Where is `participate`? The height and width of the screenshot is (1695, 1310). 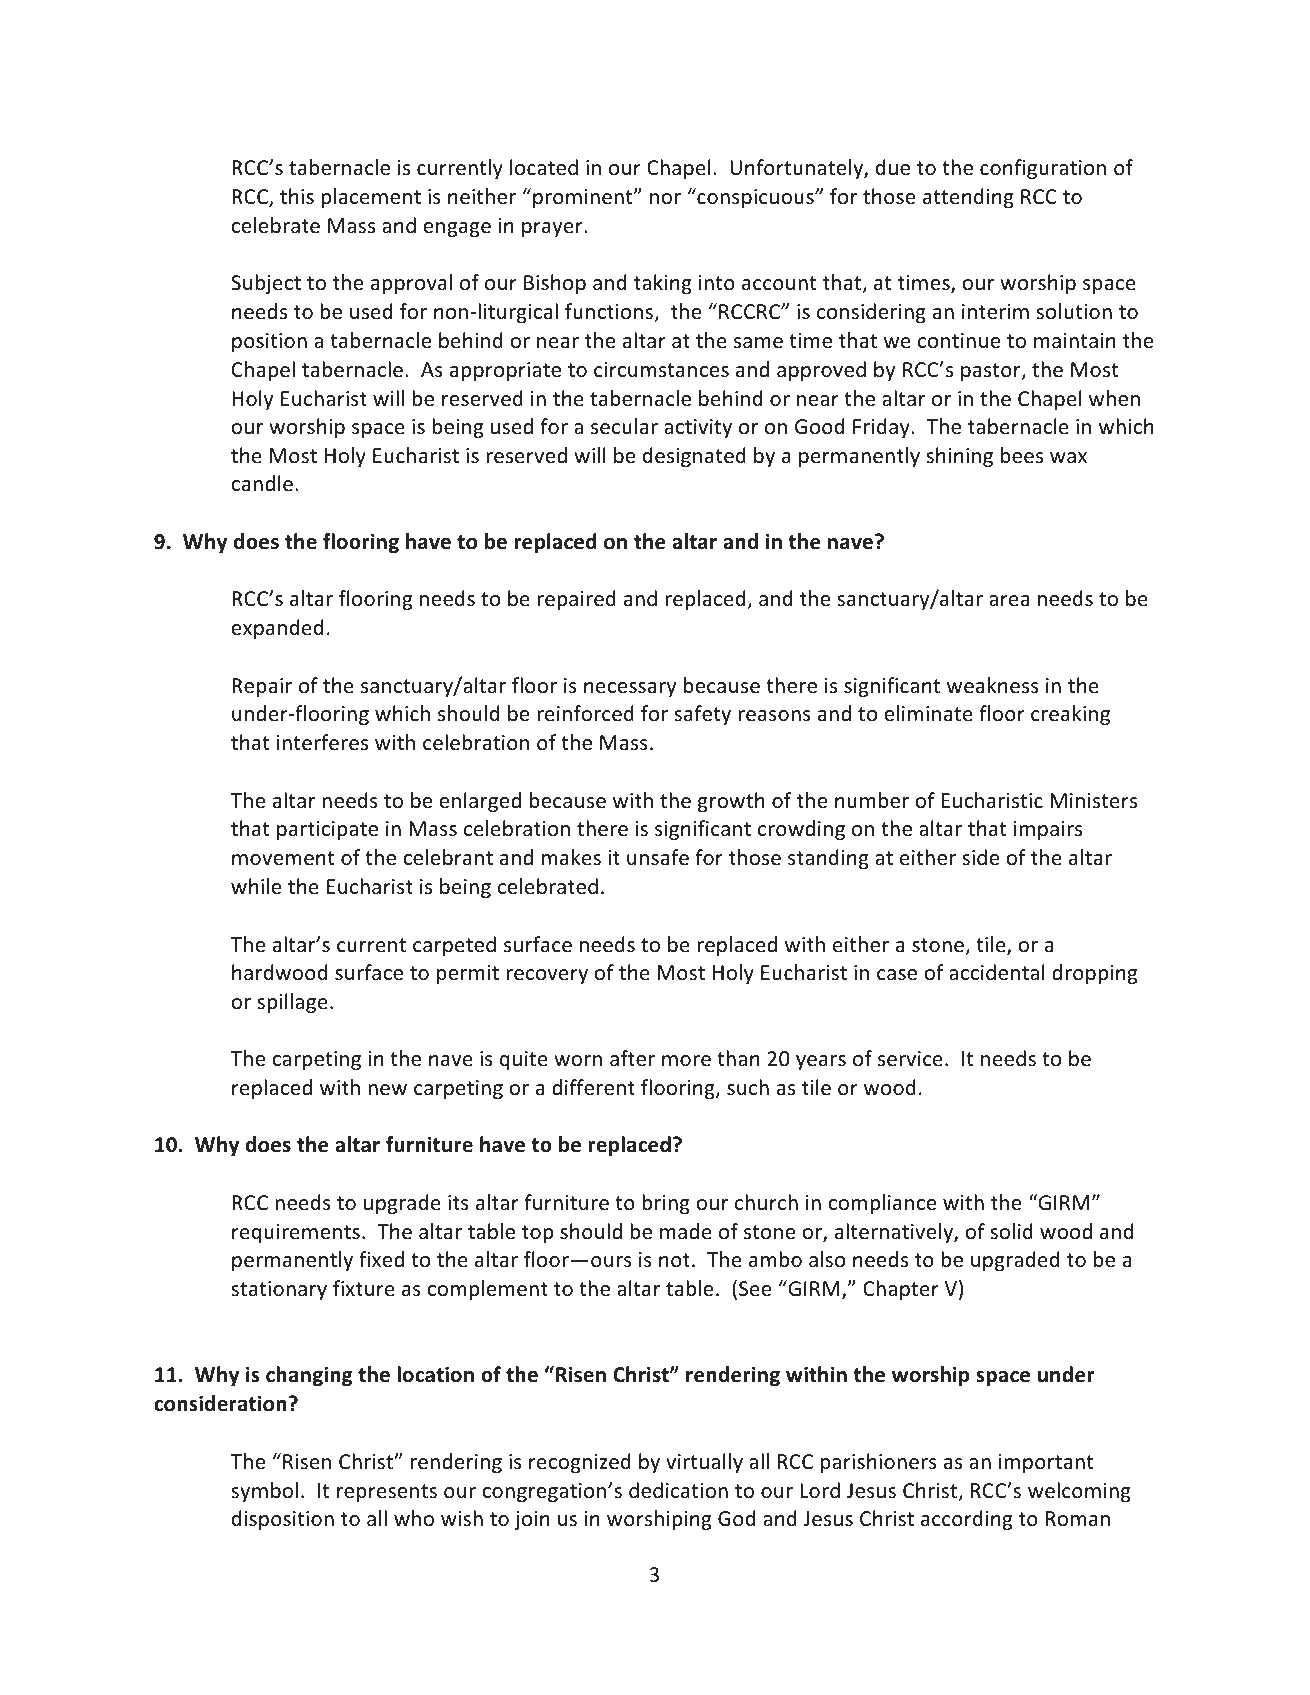
participate is located at coordinates (327, 830).
